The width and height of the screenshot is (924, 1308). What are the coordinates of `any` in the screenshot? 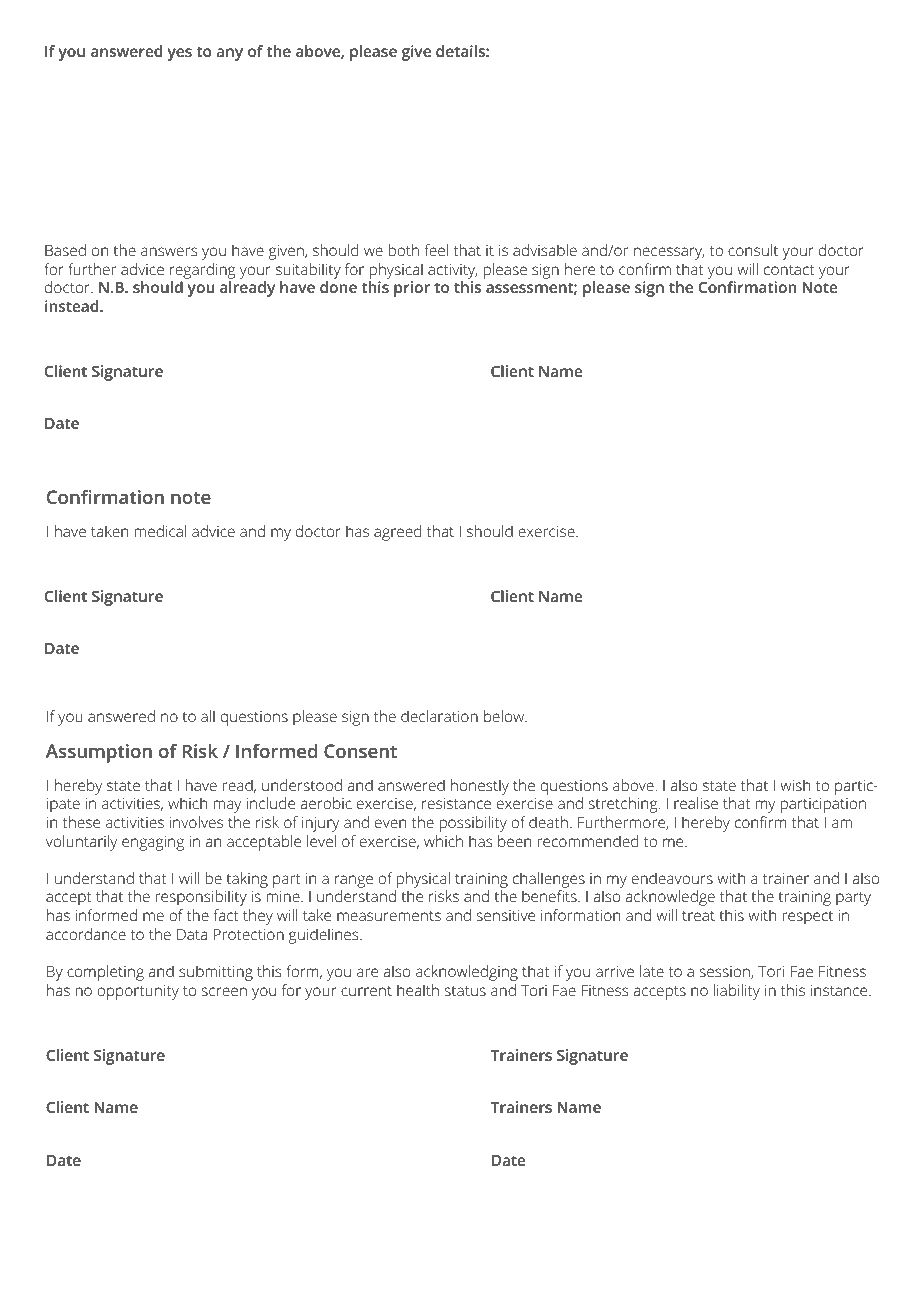 It's located at (229, 54).
